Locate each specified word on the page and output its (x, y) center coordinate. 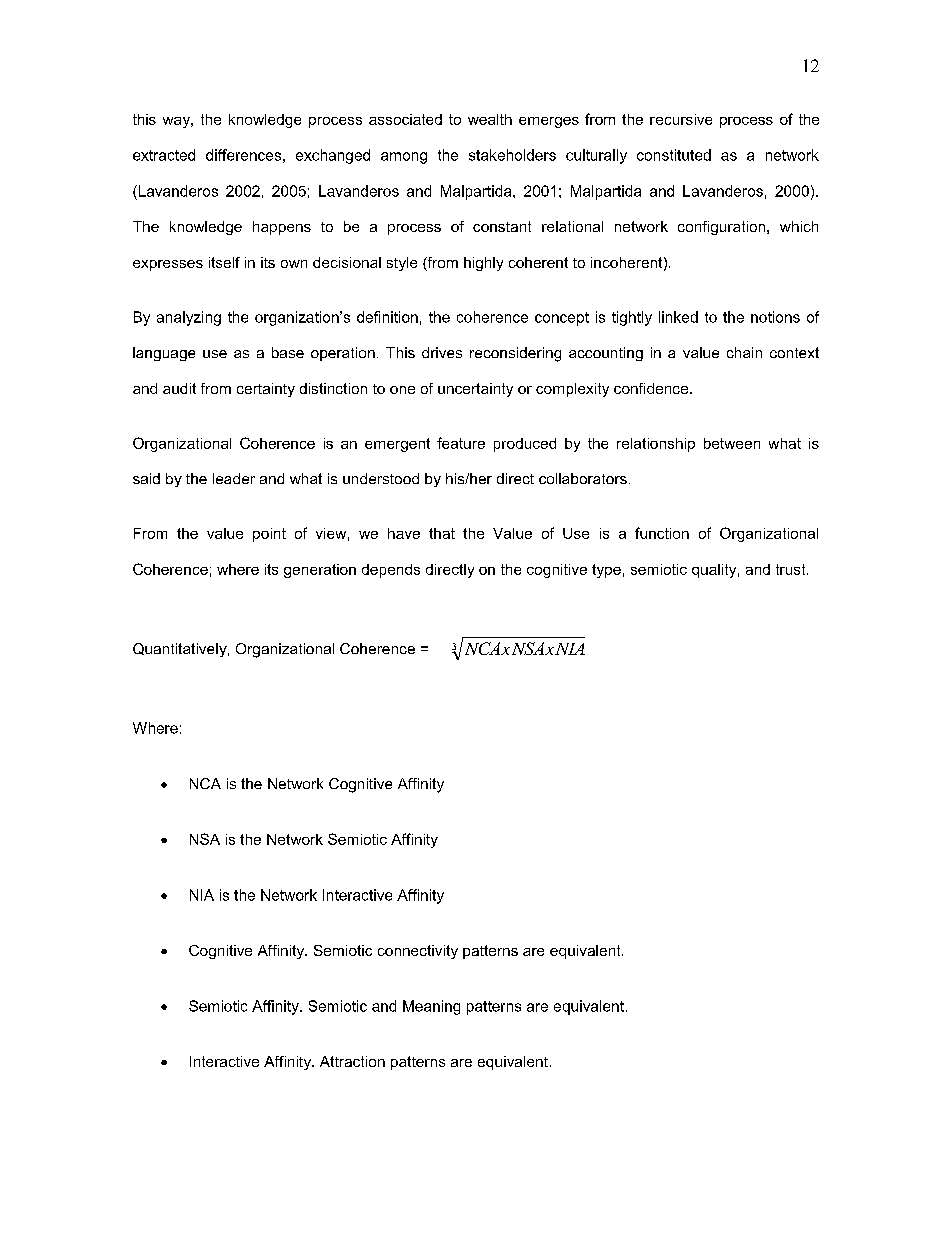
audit (179, 388)
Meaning (431, 1007)
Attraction (352, 1061)
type (606, 571)
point (269, 535)
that (442, 533)
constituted (674, 155)
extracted (164, 155)
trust (792, 569)
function (662, 533)
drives (442, 352)
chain (744, 352)
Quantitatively (181, 650)
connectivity (418, 952)
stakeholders (512, 155)
